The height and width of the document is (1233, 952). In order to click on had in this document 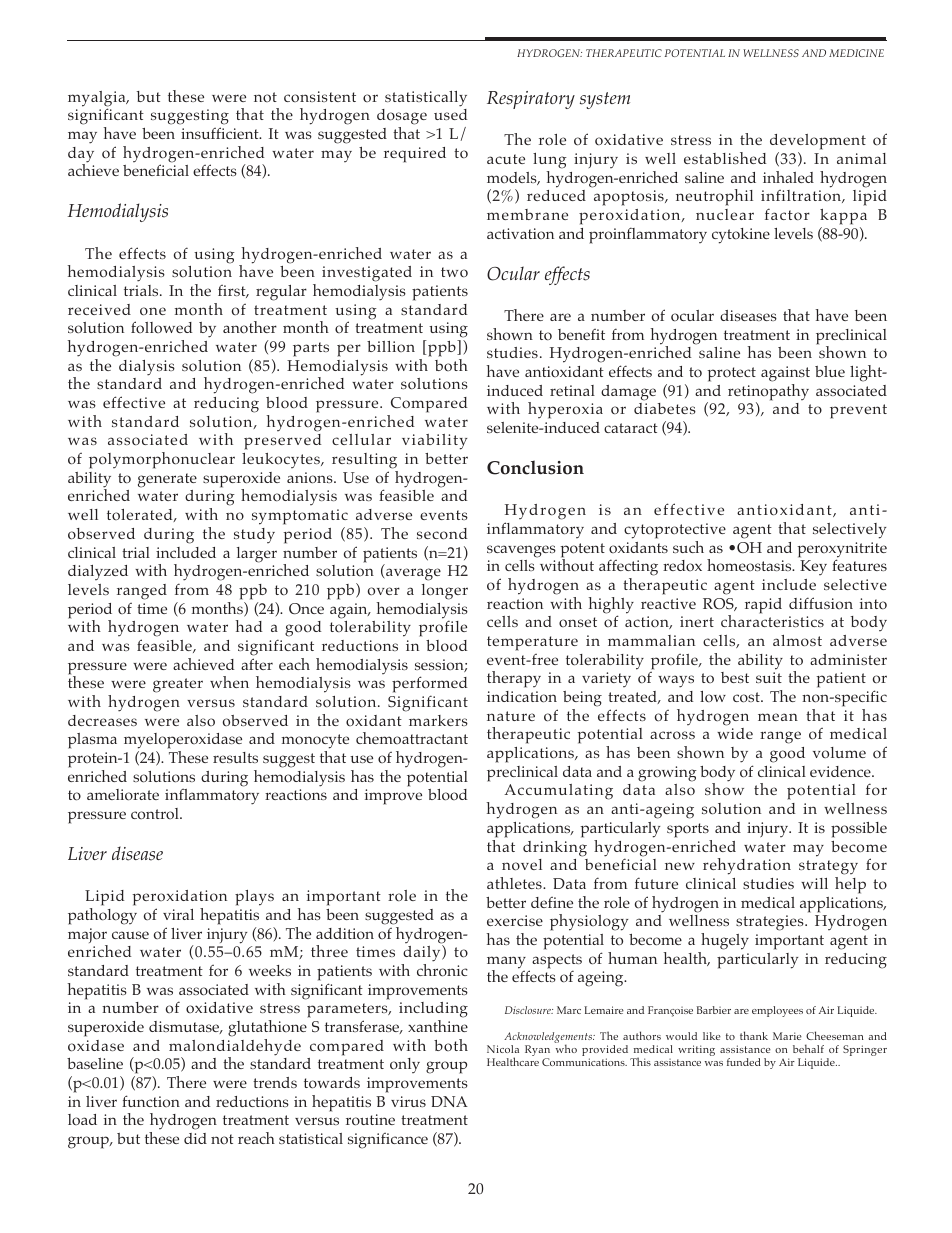, I will do `click(249, 626)`.
